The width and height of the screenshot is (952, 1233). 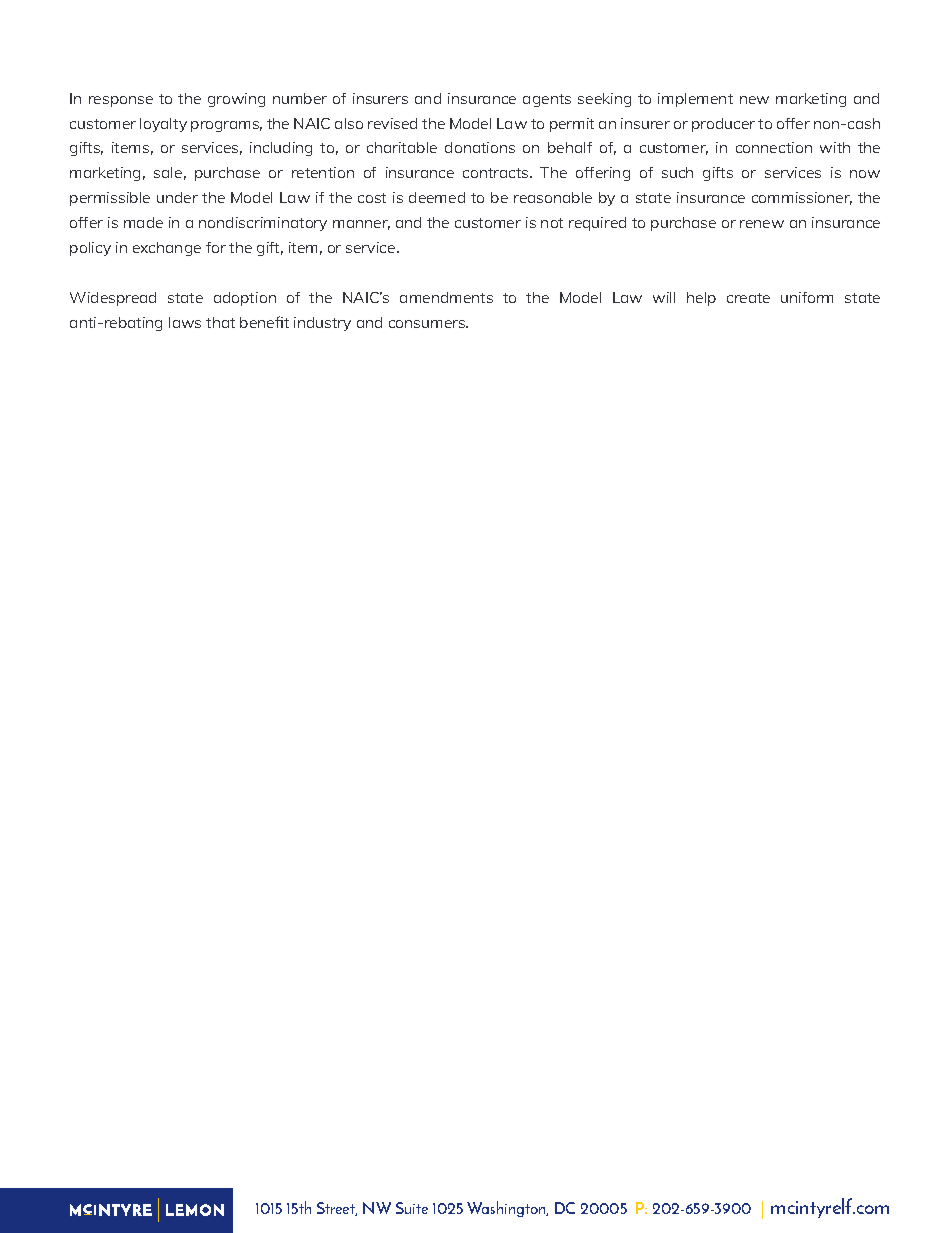 I want to click on Suite, so click(x=412, y=1208).
